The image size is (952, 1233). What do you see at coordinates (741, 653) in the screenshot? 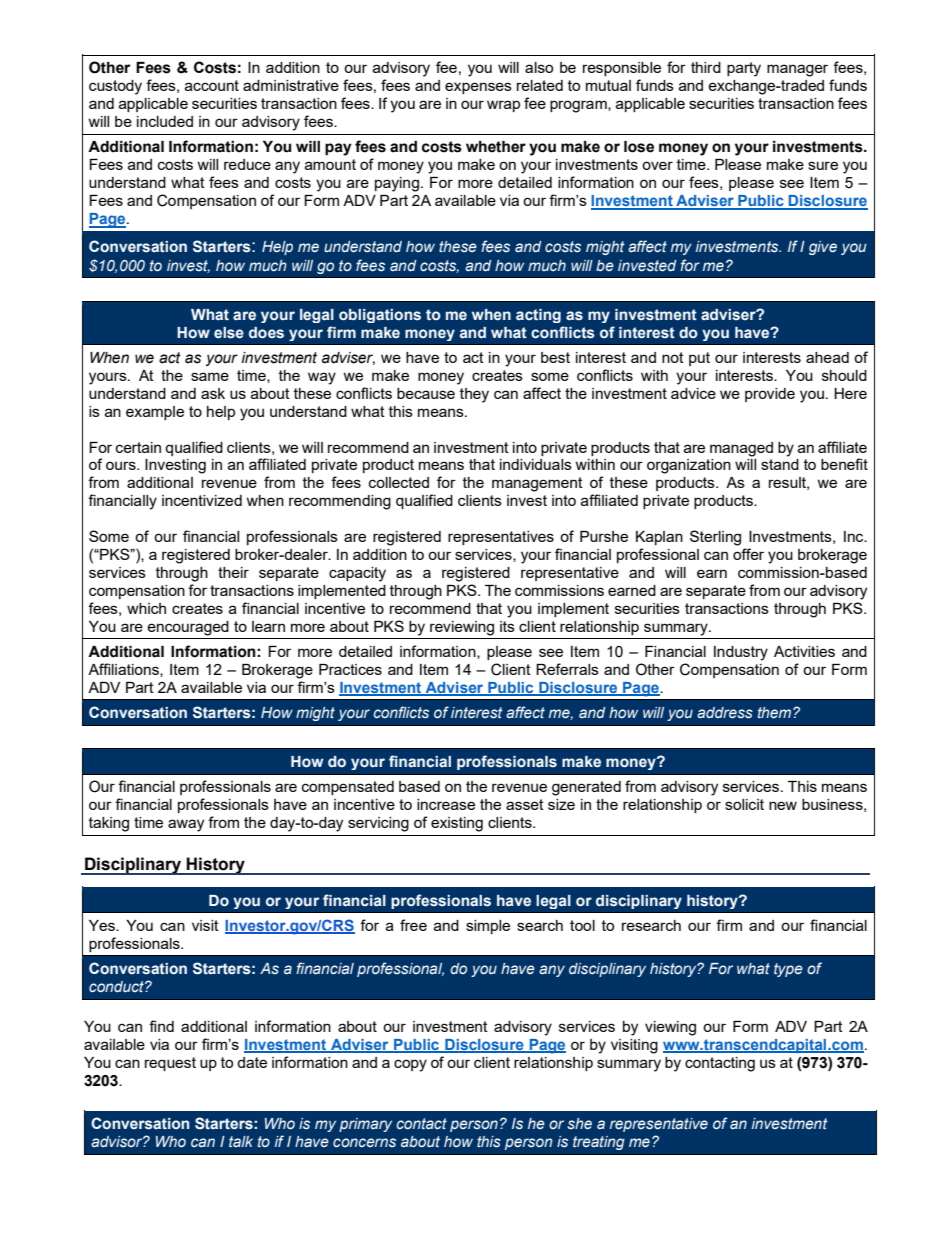
I see `Industry` at bounding box center [741, 653].
